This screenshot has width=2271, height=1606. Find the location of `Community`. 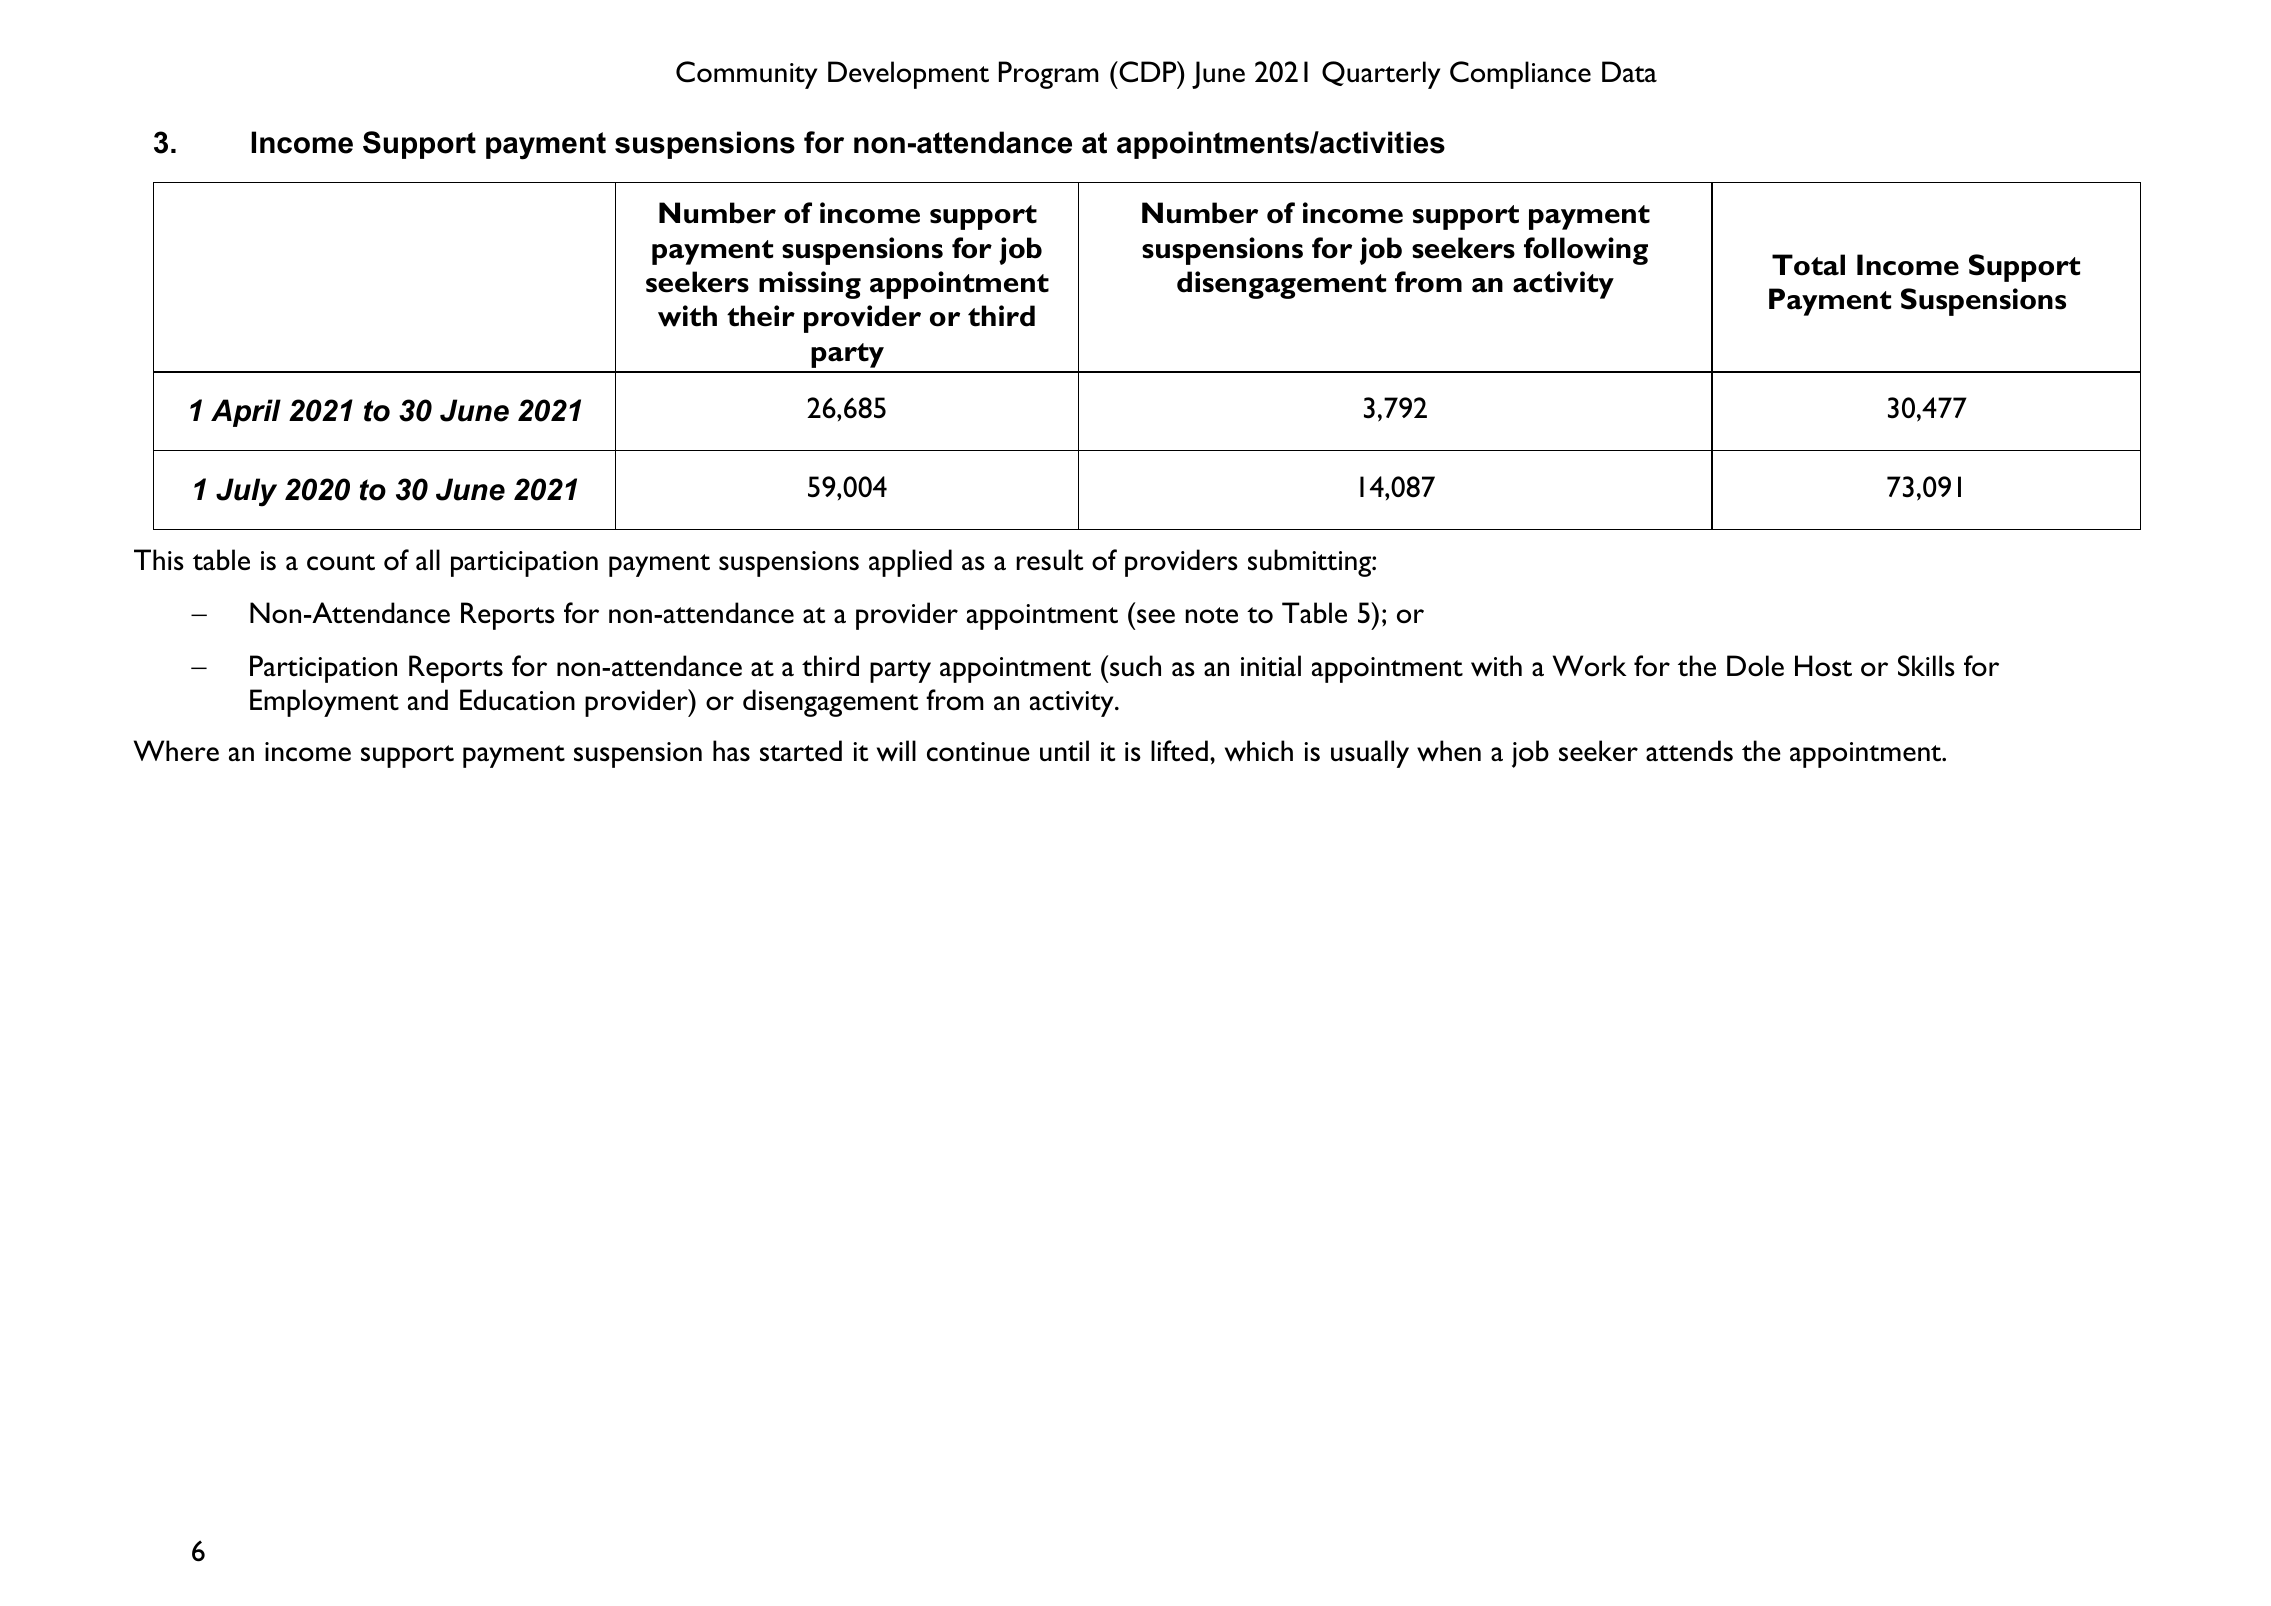

Community is located at coordinates (746, 75).
